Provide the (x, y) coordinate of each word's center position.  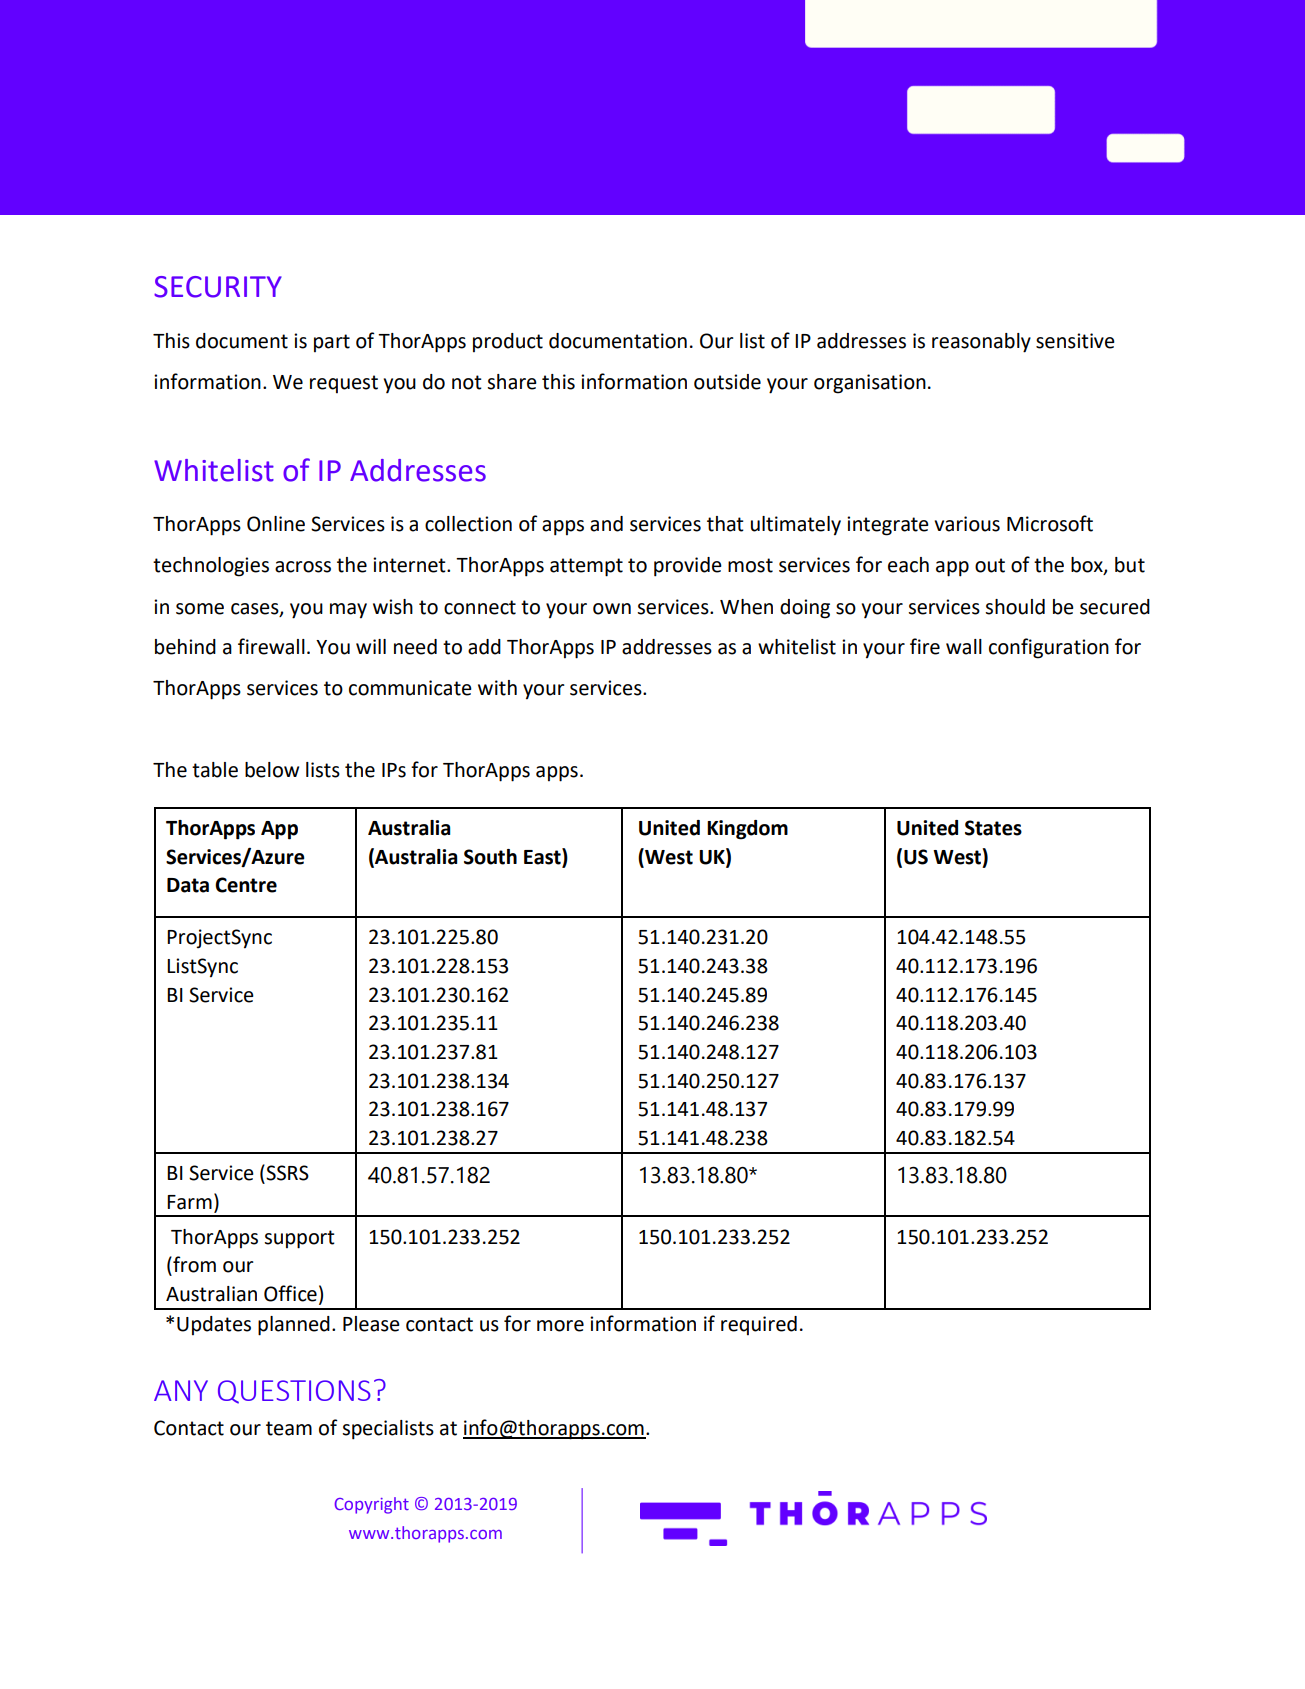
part (332, 343)
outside (727, 382)
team (289, 1428)
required (759, 1325)
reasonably (981, 343)
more (560, 1326)
